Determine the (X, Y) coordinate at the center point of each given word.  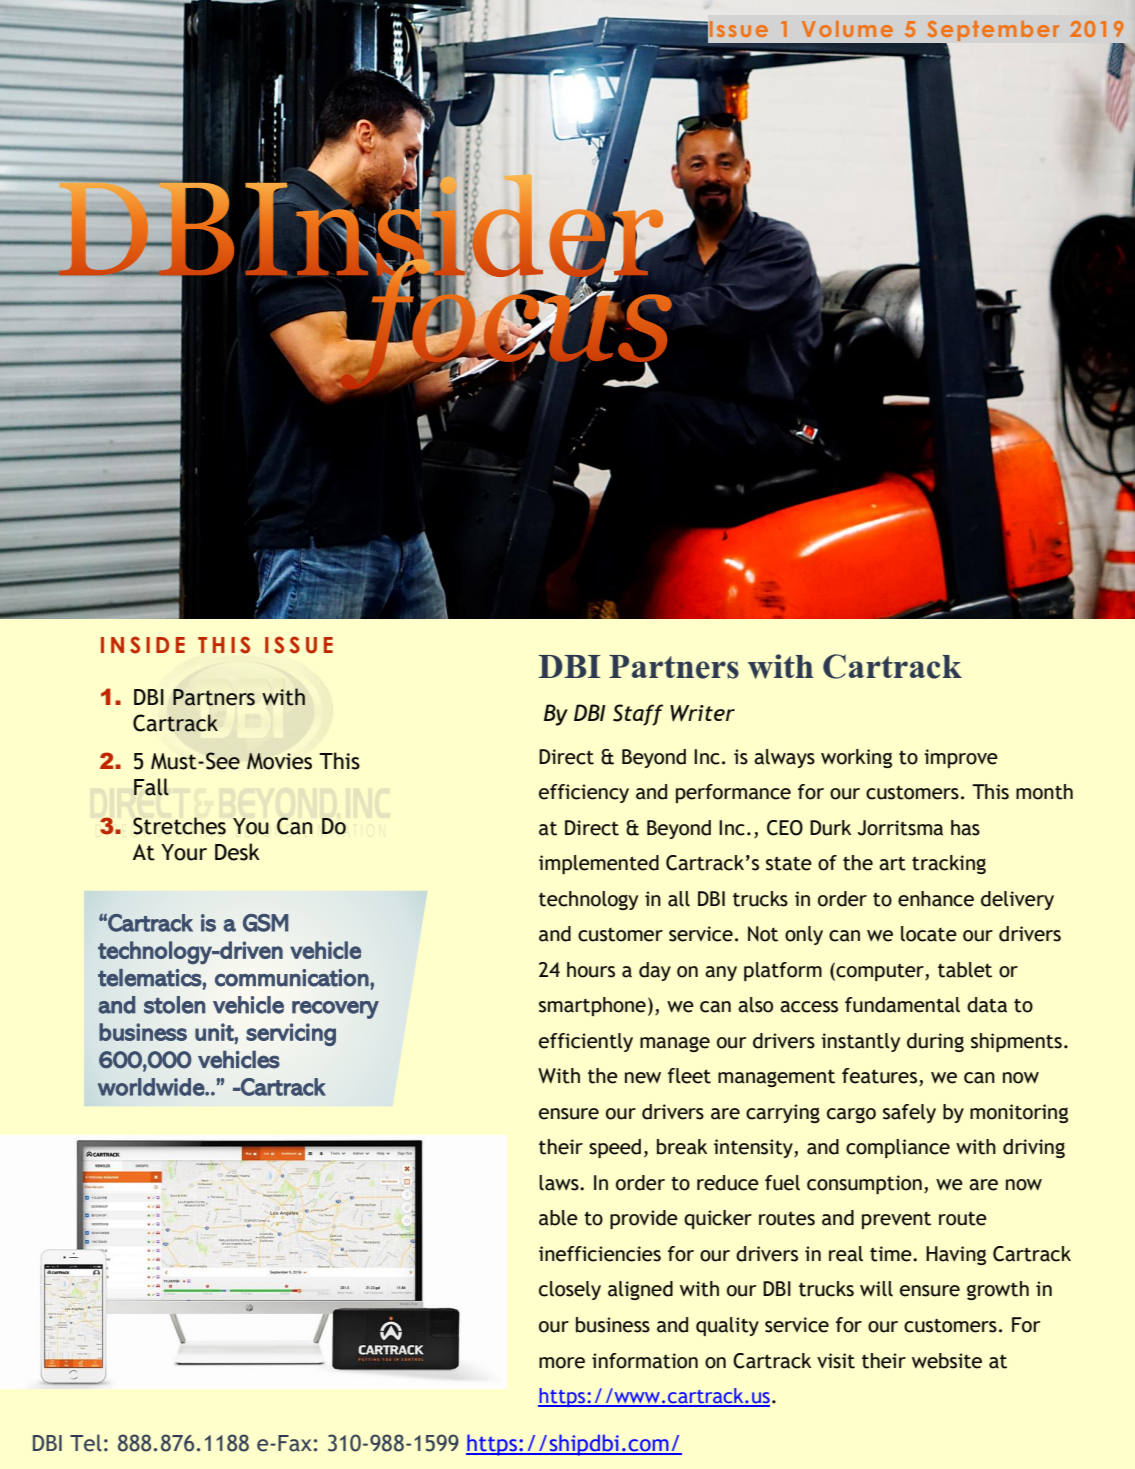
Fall (151, 787)
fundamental (902, 1005)
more (562, 1363)
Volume (847, 29)
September (992, 32)
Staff (638, 715)
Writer (702, 713)
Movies (279, 761)
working (856, 758)
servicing (291, 1034)
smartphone (592, 1006)
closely (570, 1290)
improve (961, 758)
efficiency (584, 793)
